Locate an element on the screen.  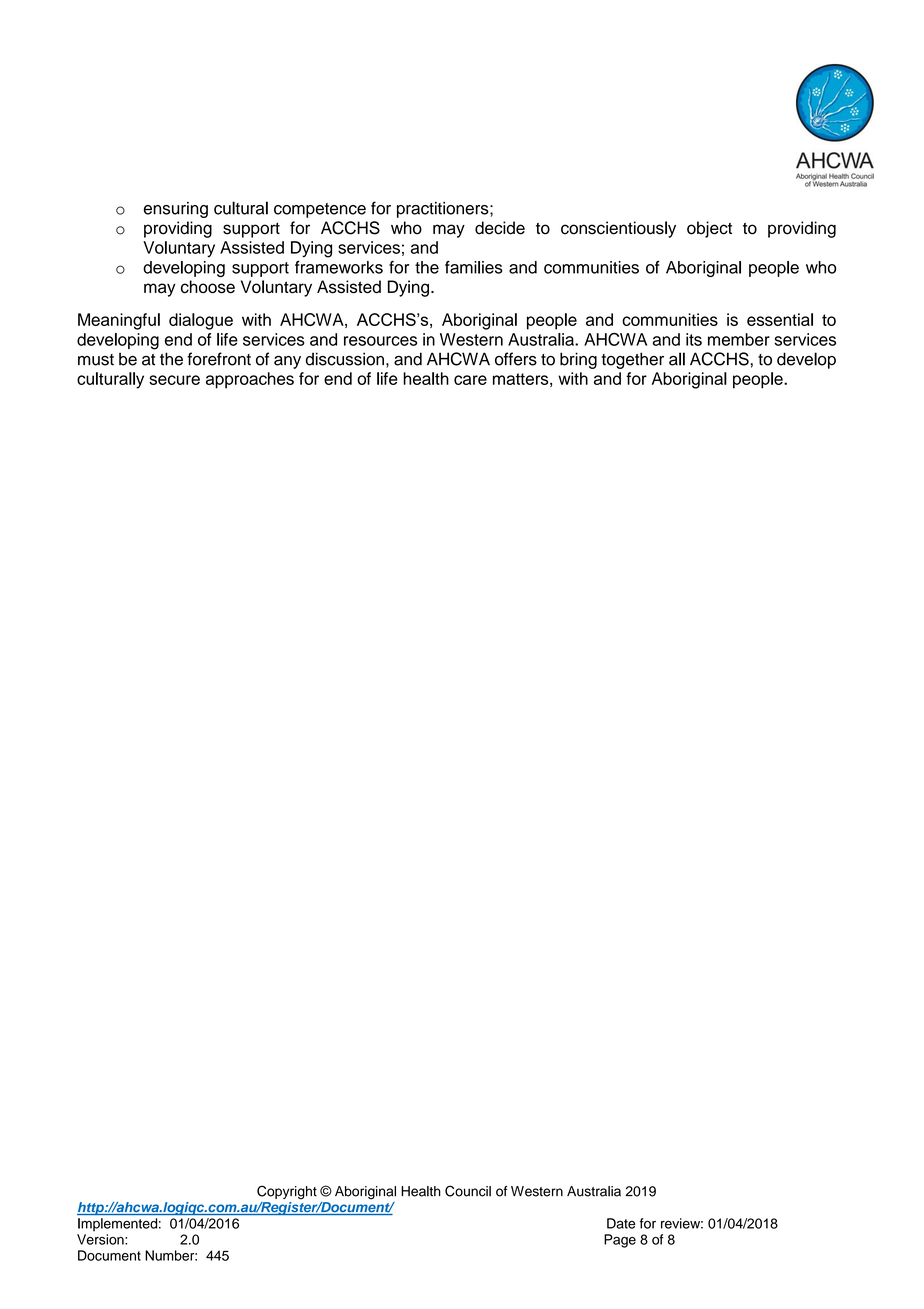
approaches is located at coordinates (250, 380).
